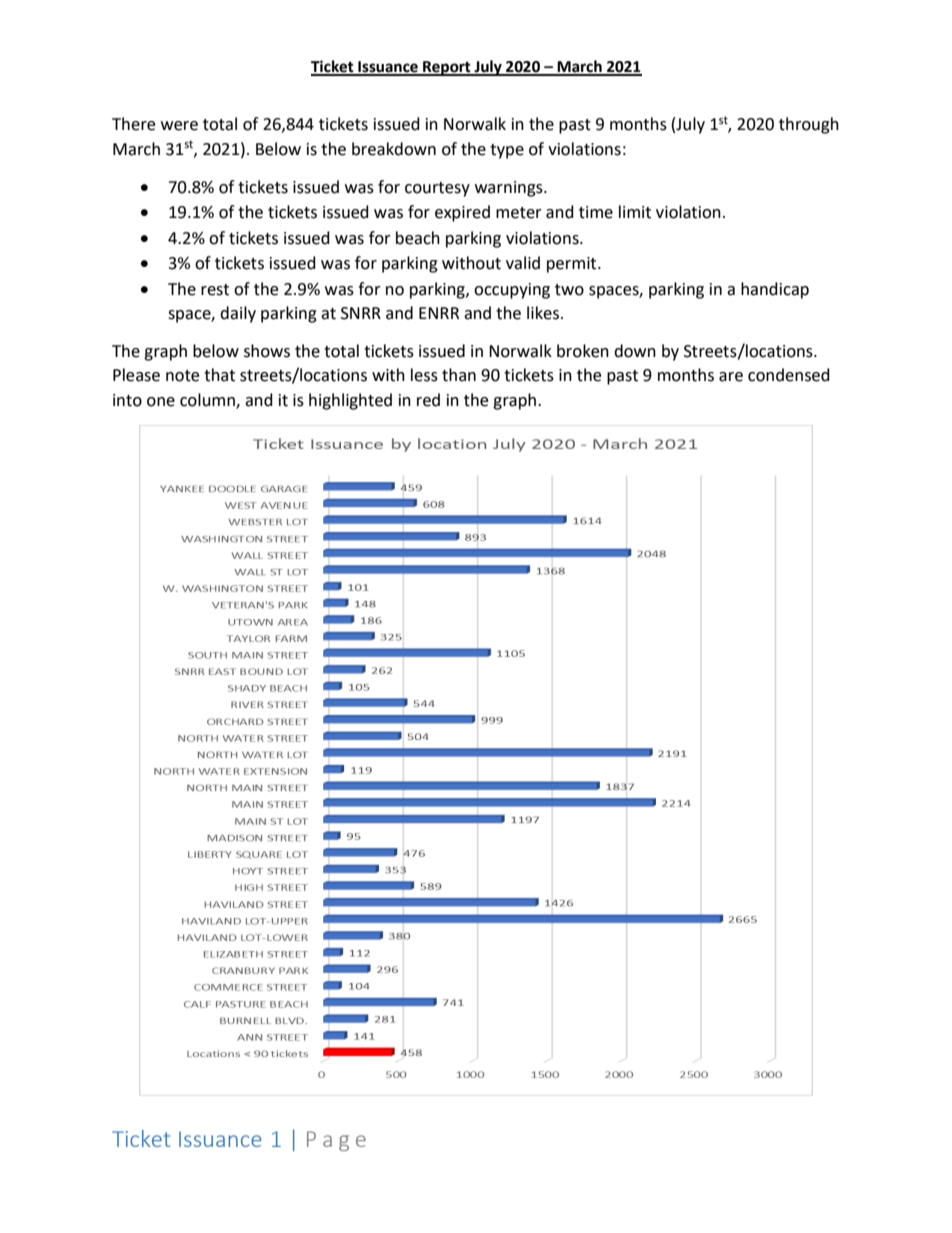 The image size is (952, 1233). What do you see at coordinates (543, 313) in the screenshot?
I see `likes` at bounding box center [543, 313].
